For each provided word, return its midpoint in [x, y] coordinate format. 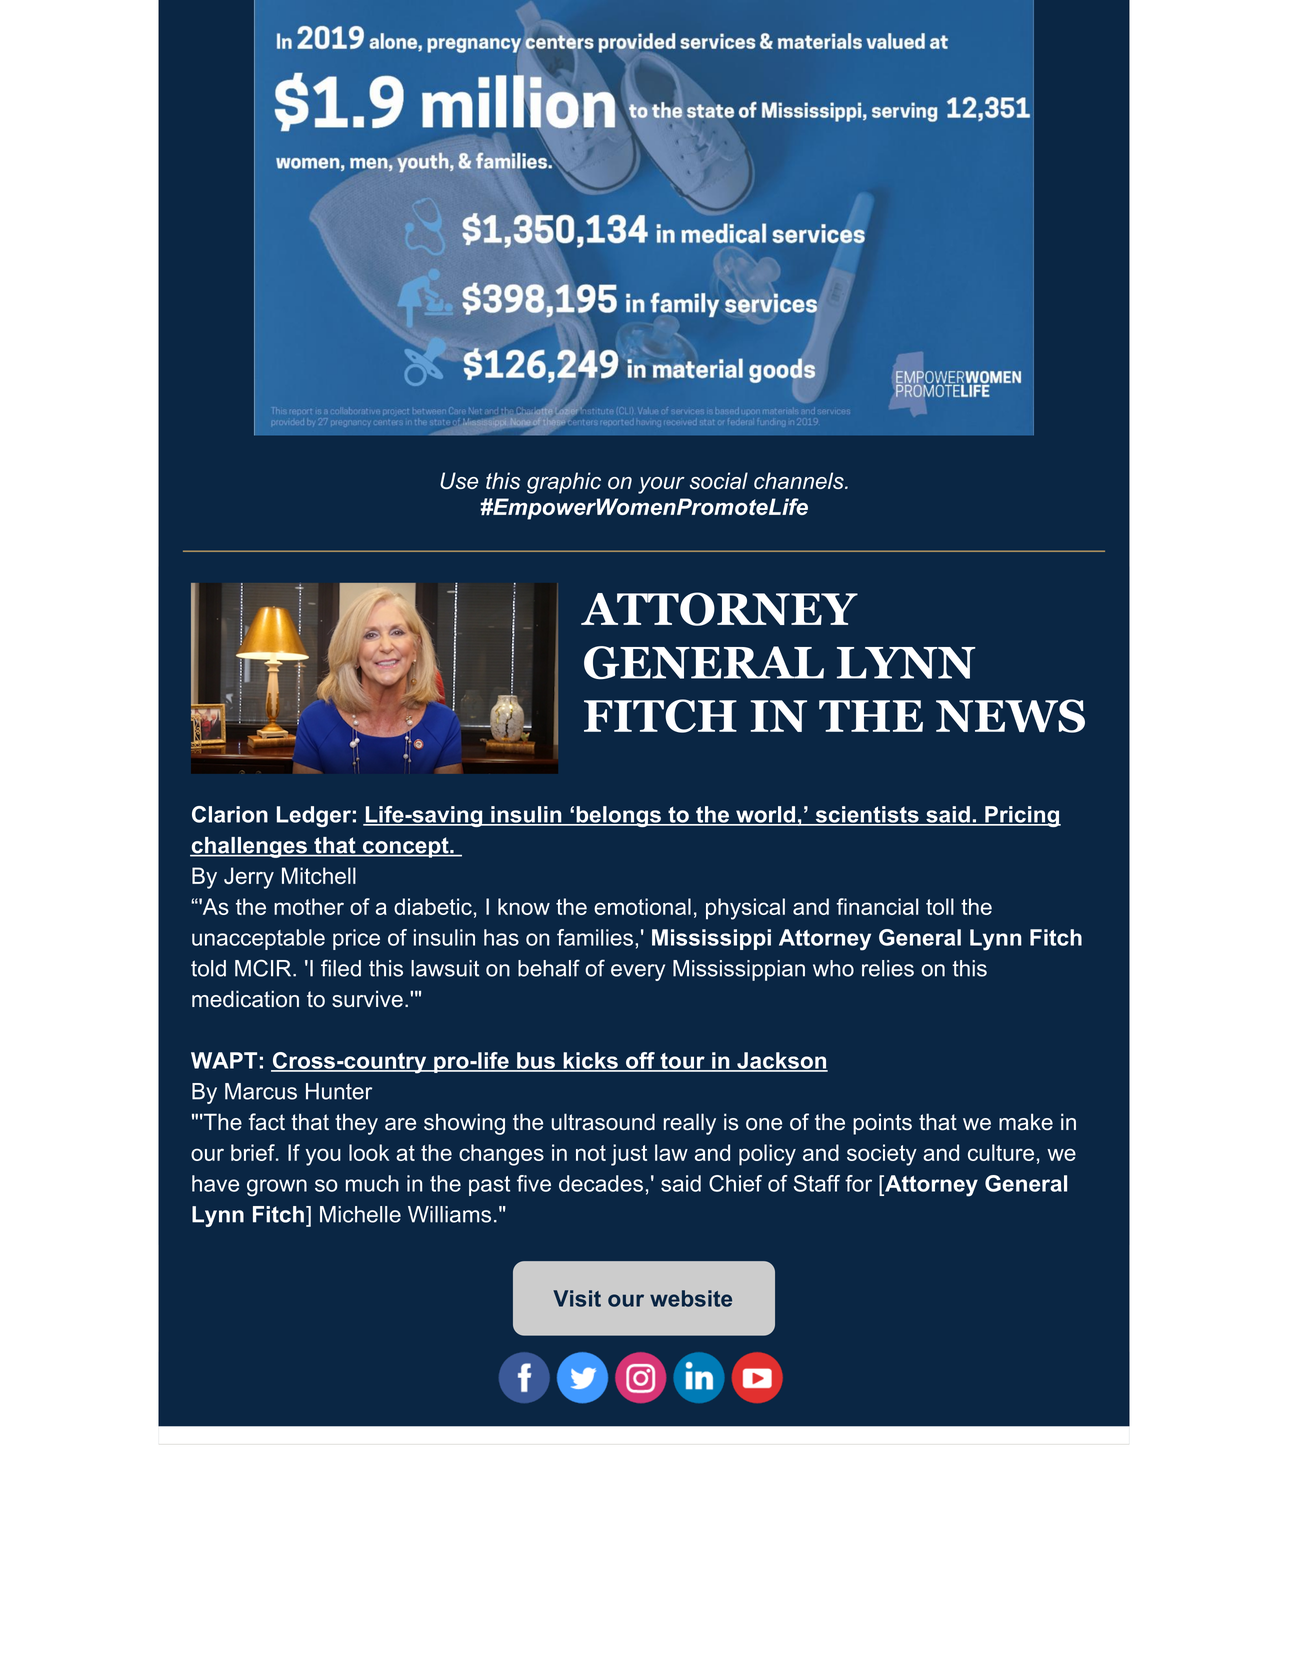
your [661, 485]
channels [800, 480]
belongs [618, 816]
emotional [642, 906]
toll [940, 906]
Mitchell [319, 875]
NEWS [1010, 716]
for [858, 1183]
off [640, 1061]
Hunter [339, 1091]
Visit [577, 1298]
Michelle [360, 1214]
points [882, 1124]
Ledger [314, 816]
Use [459, 480]
